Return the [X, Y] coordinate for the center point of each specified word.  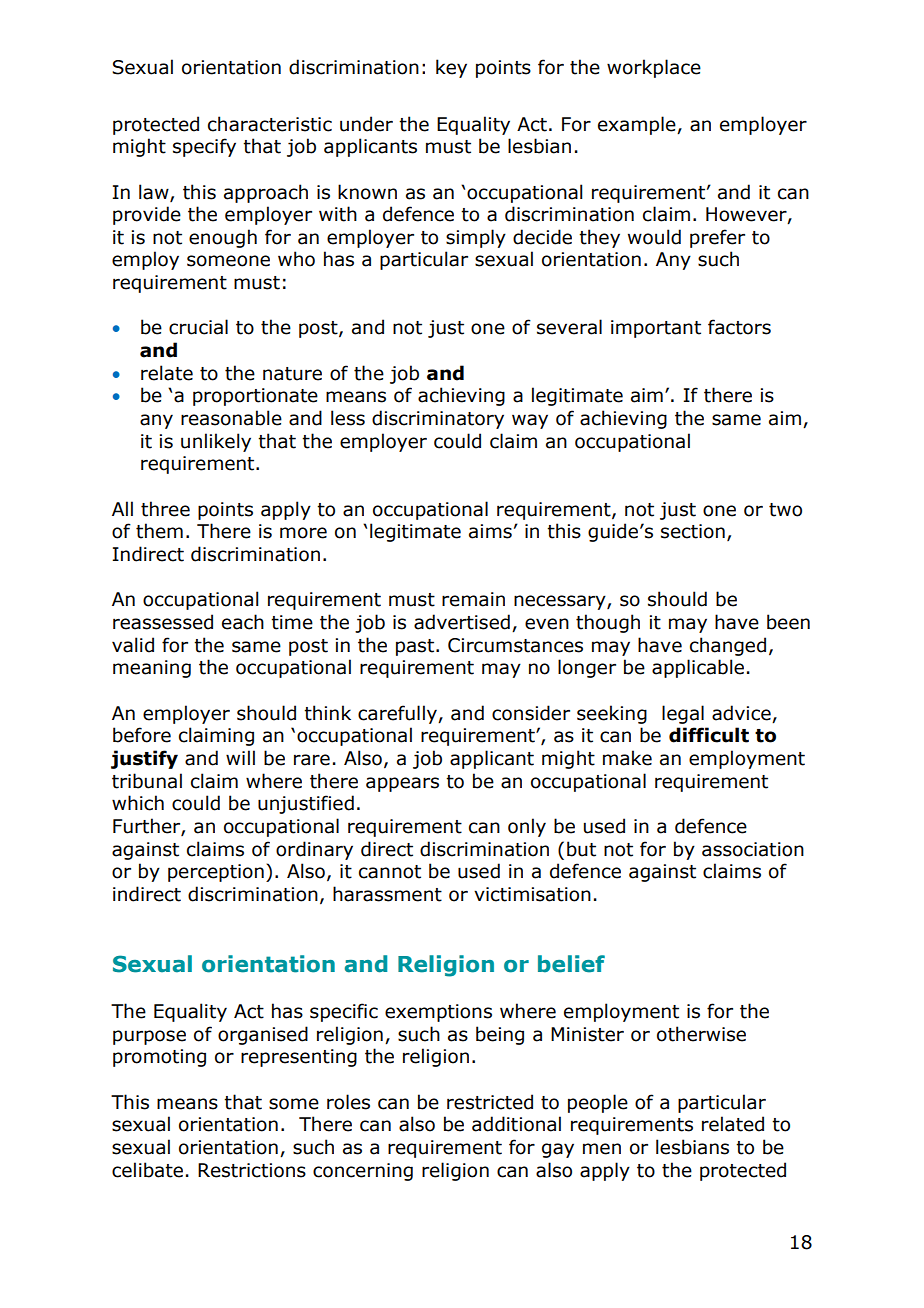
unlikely [216, 442]
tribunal [147, 781]
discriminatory [438, 419]
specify [204, 147]
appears [402, 784]
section [693, 531]
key [451, 68]
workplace [654, 68]
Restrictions [252, 1170]
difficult [709, 735]
